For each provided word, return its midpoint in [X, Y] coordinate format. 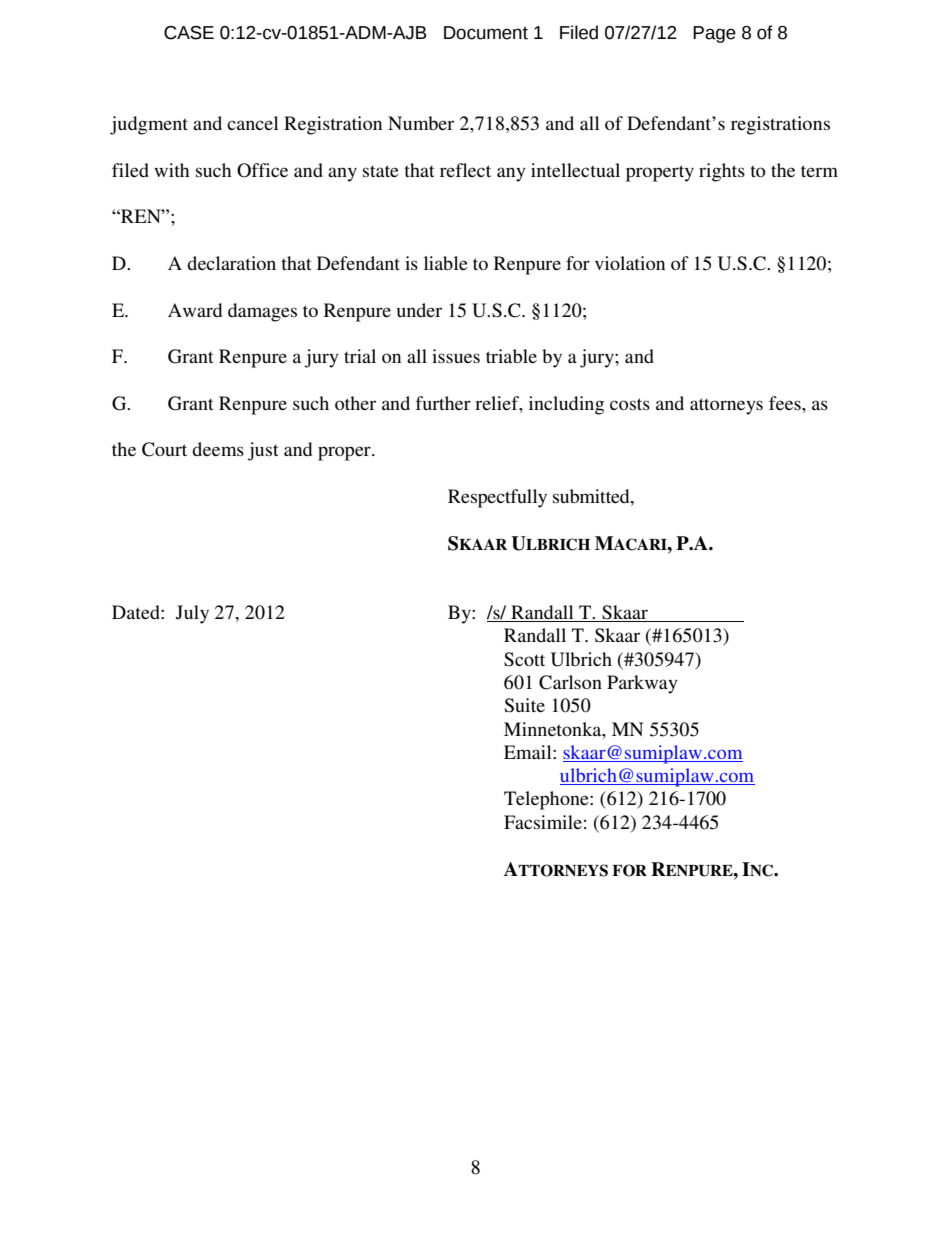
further [443, 403]
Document [486, 33]
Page [714, 34]
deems [218, 449]
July [192, 614]
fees [786, 403]
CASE [189, 33]
